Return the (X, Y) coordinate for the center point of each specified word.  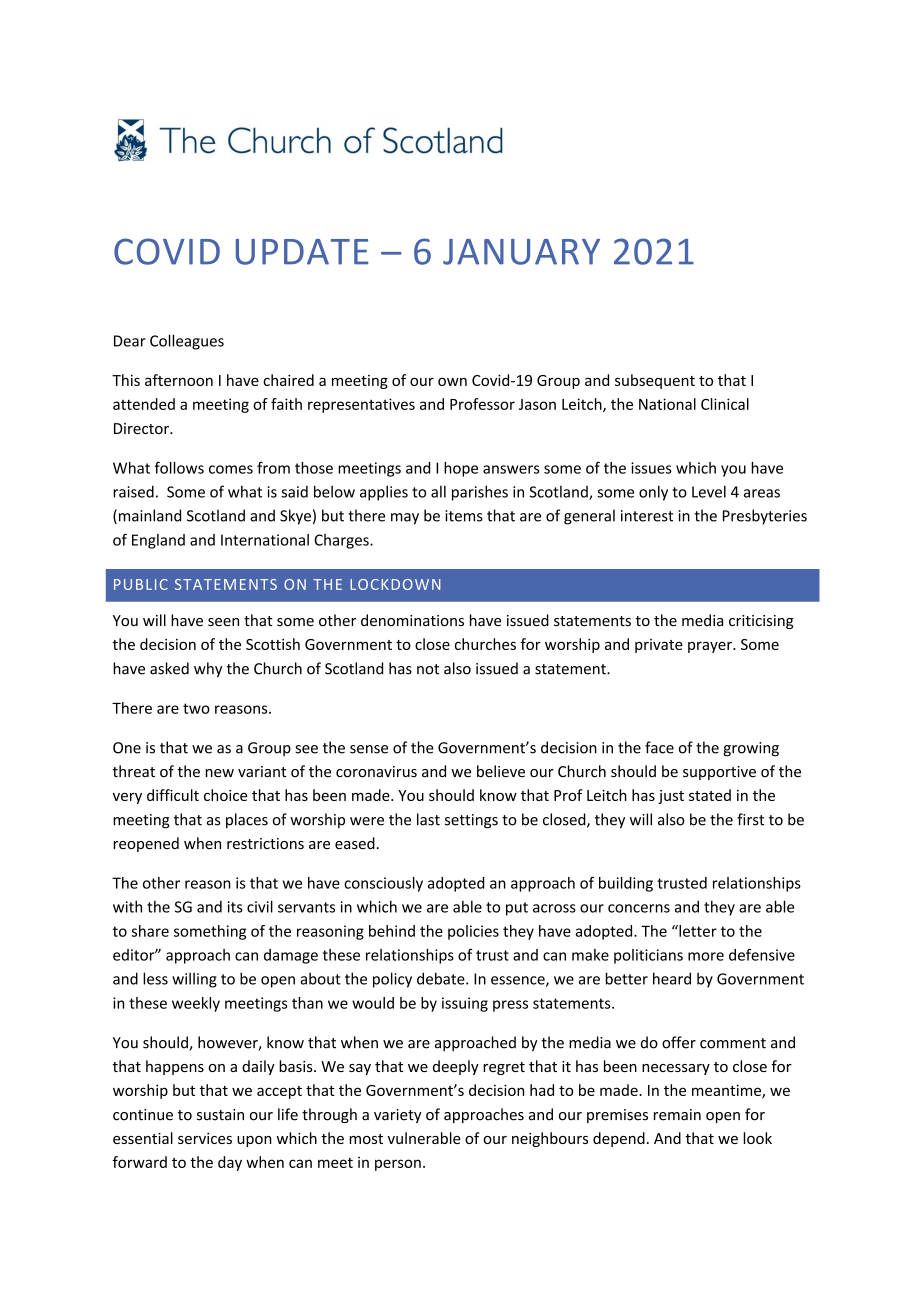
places (247, 820)
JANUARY (521, 252)
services (205, 1138)
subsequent (655, 381)
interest (647, 516)
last (428, 819)
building (626, 884)
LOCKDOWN (395, 584)
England (158, 541)
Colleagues (187, 342)
